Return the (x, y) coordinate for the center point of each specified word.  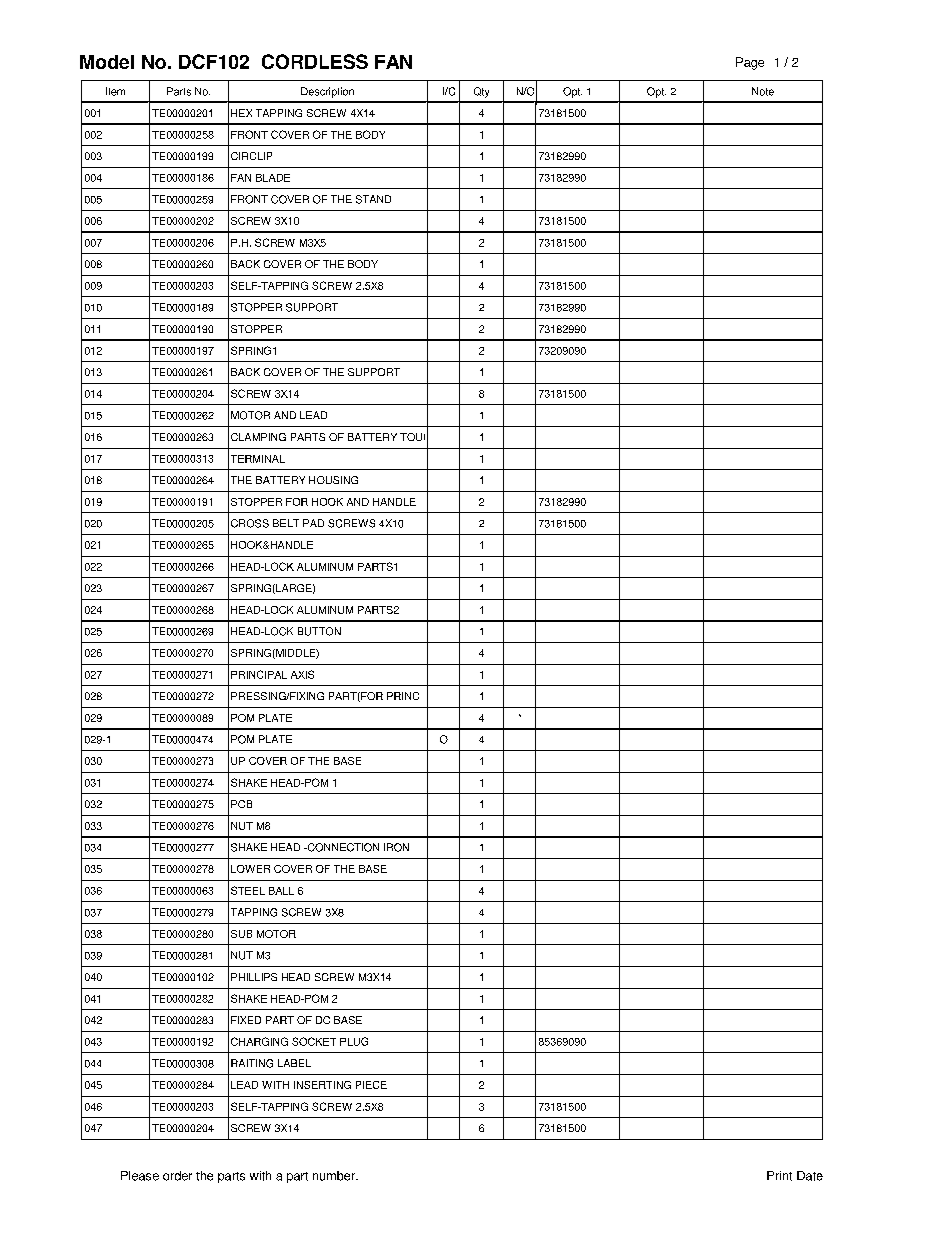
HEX (241, 113)
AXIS (302, 674)
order (177, 1176)
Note (763, 91)
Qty (481, 92)
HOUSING (333, 480)
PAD (313, 523)
